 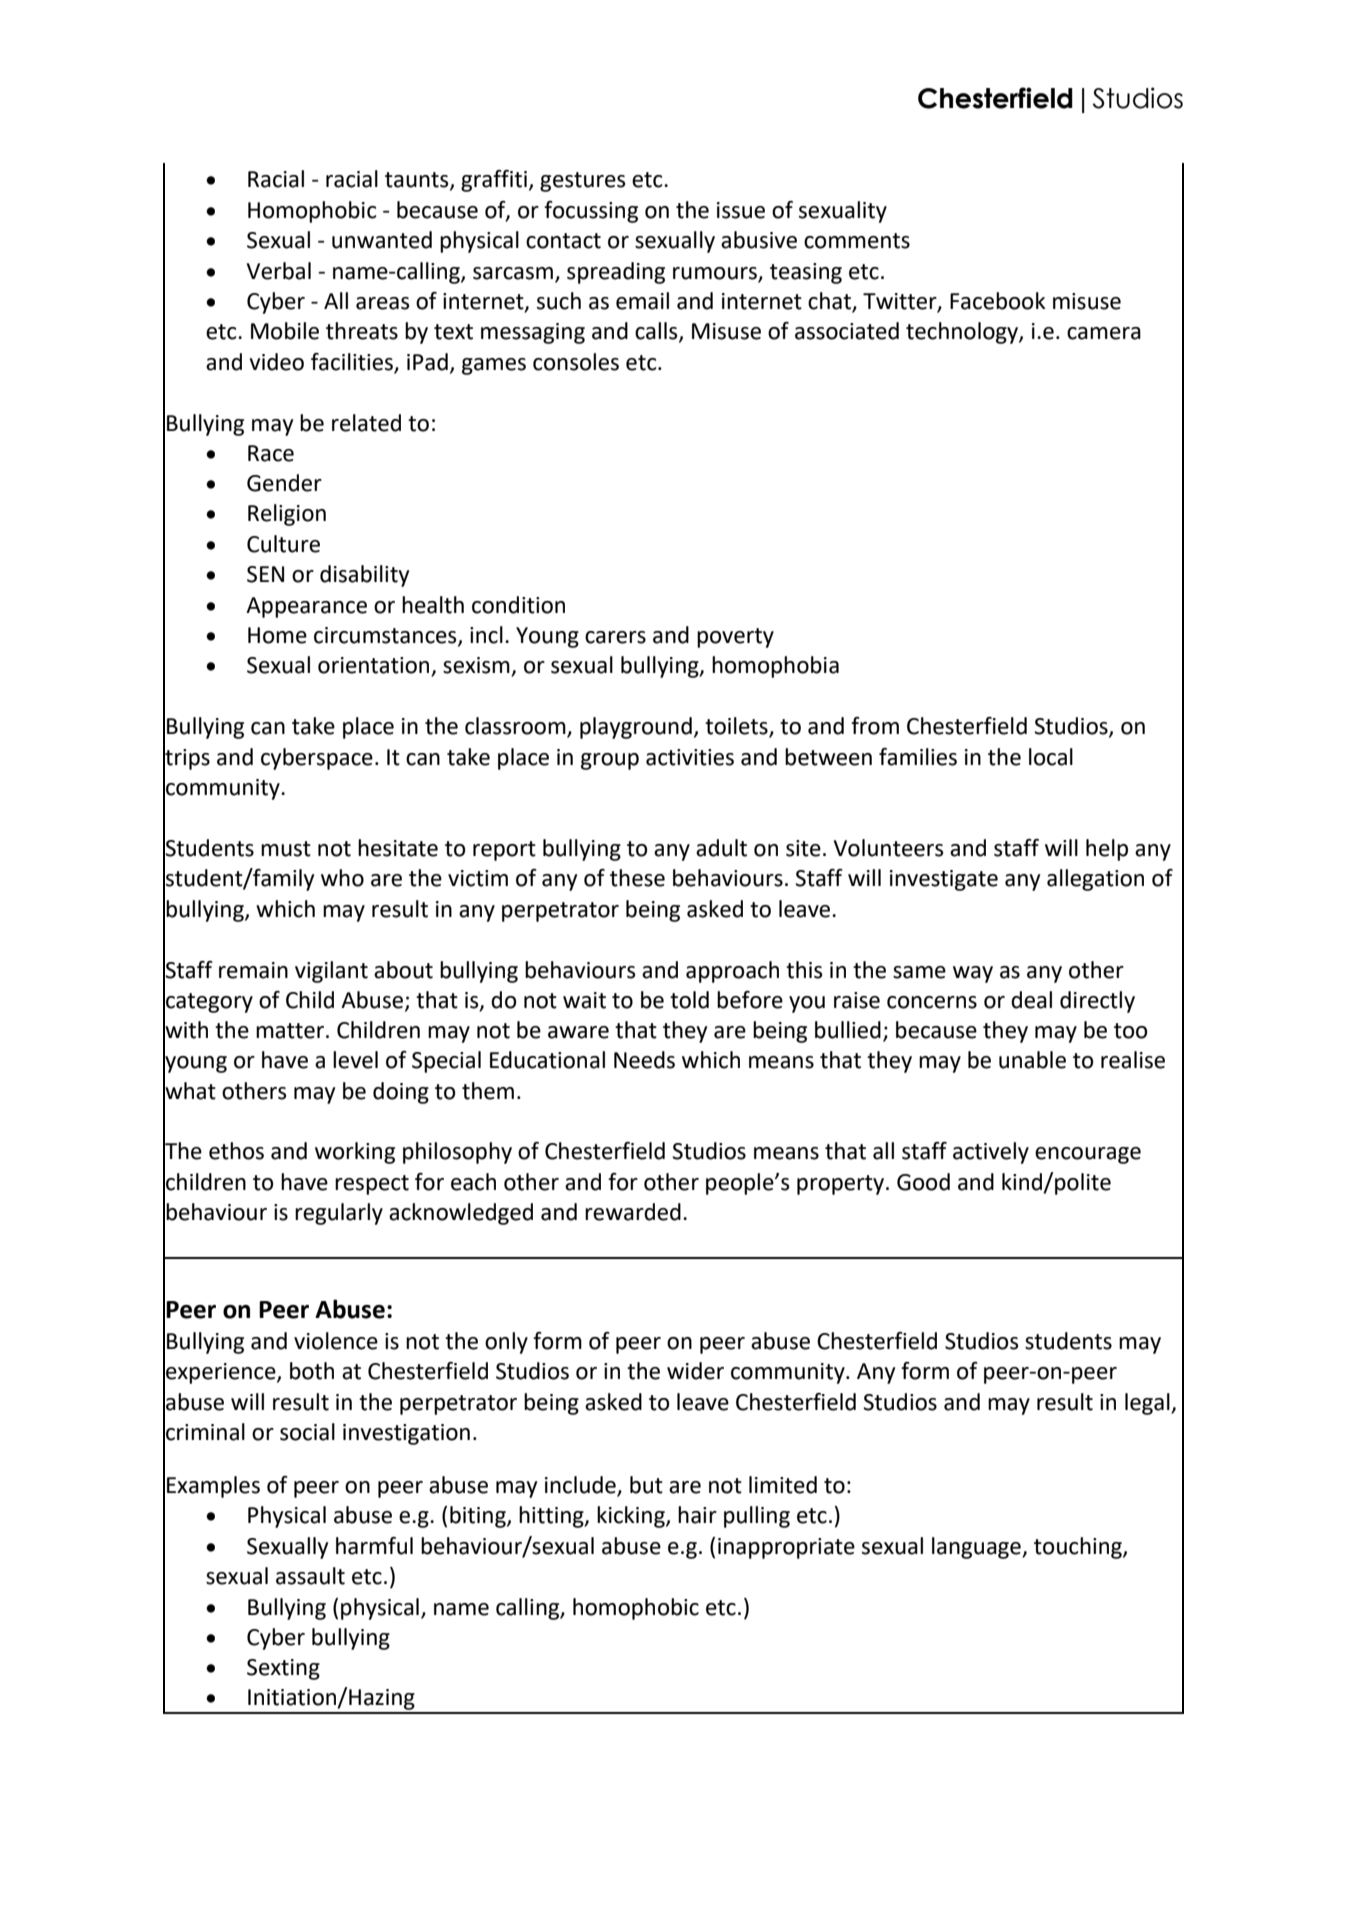 What do you see at coordinates (637, 878) in the image?
I see `these` at bounding box center [637, 878].
